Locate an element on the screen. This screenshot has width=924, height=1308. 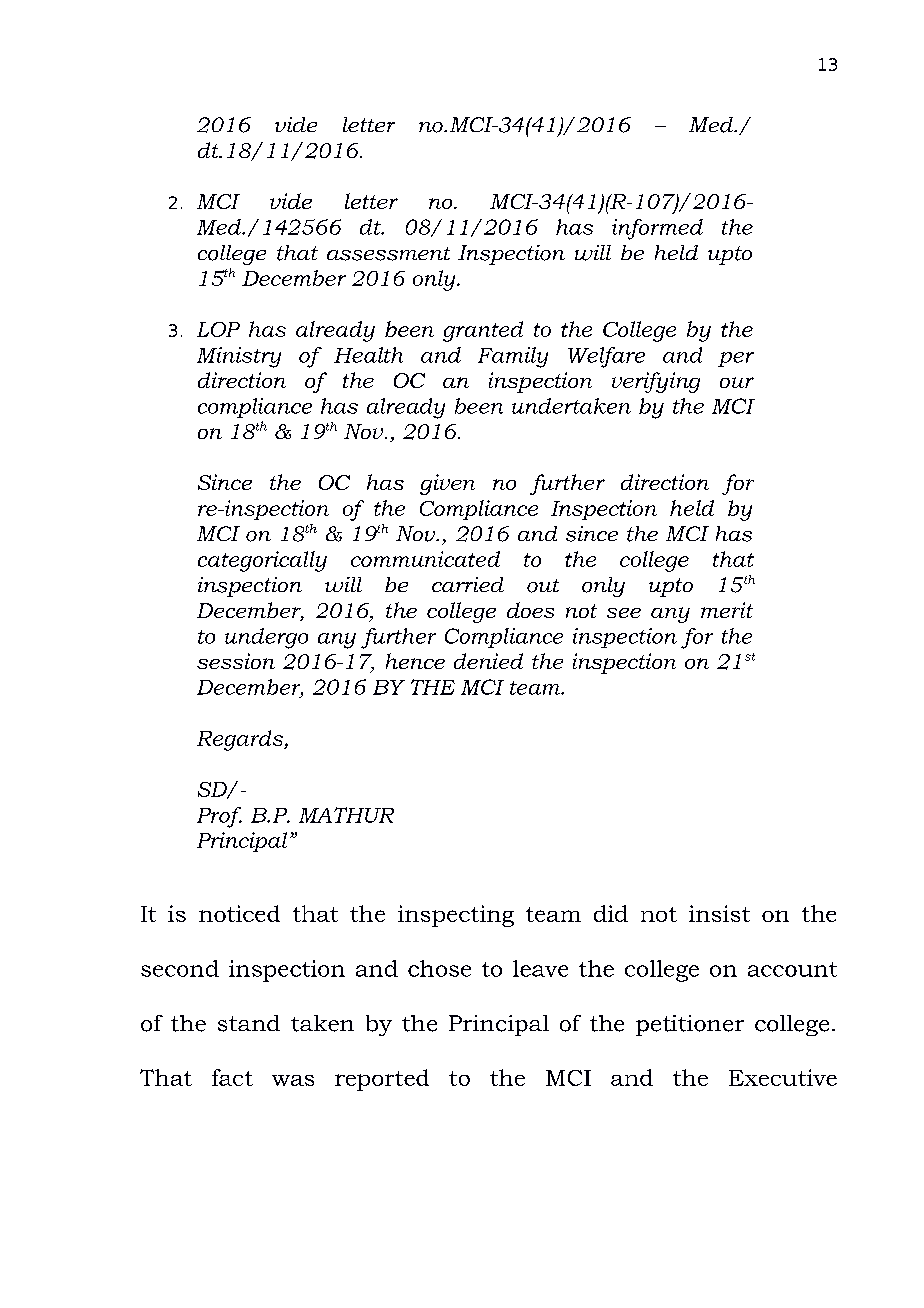
fact is located at coordinates (232, 1077).
